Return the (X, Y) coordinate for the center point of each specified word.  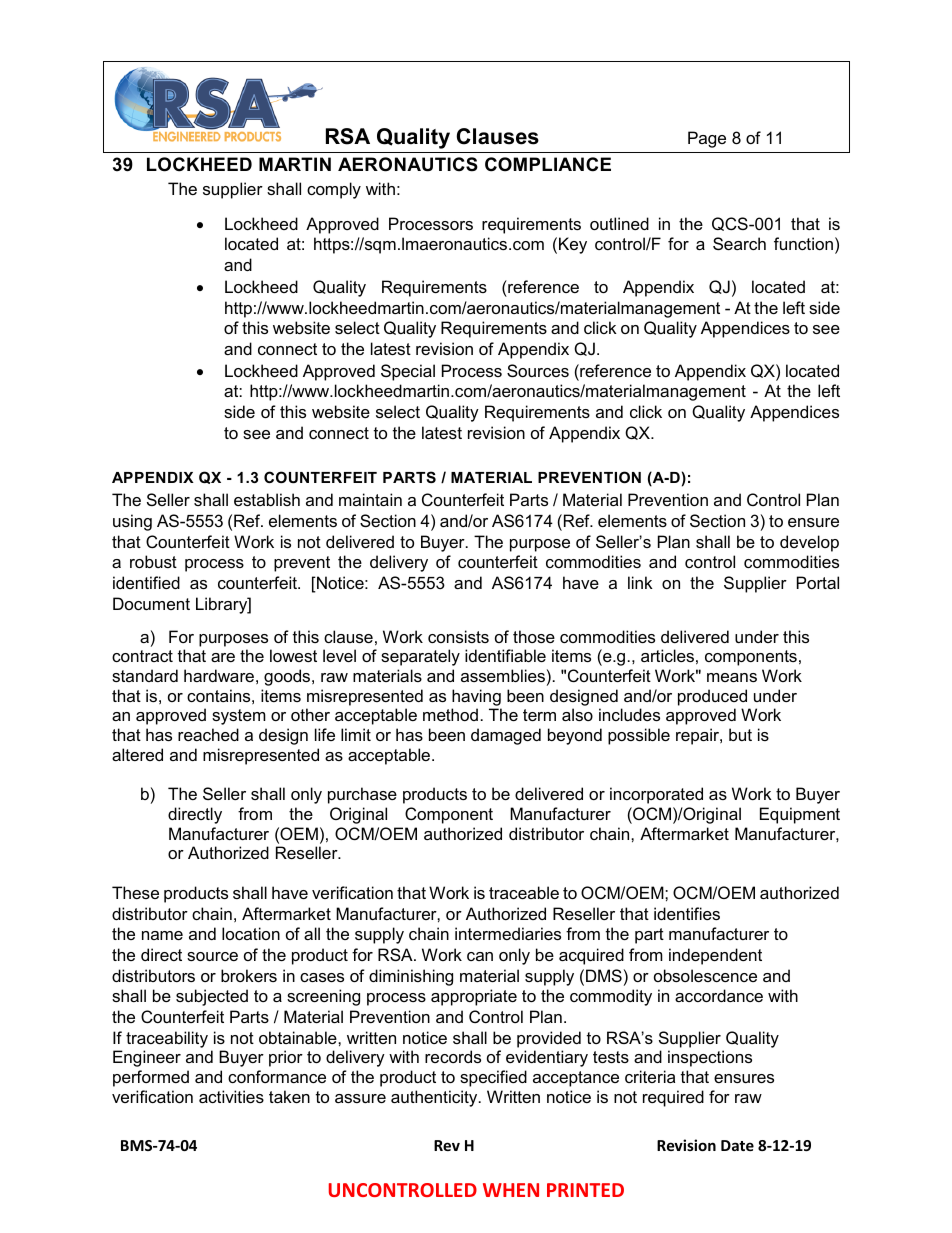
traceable (524, 892)
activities (231, 1096)
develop (809, 543)
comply (334, 190)
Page (707, 139)
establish (267, 499)
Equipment (800, 815)
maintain (370, 499)
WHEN (511, 1190)
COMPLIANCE (548, 164)
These (135, 892)
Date (737, 1145)
